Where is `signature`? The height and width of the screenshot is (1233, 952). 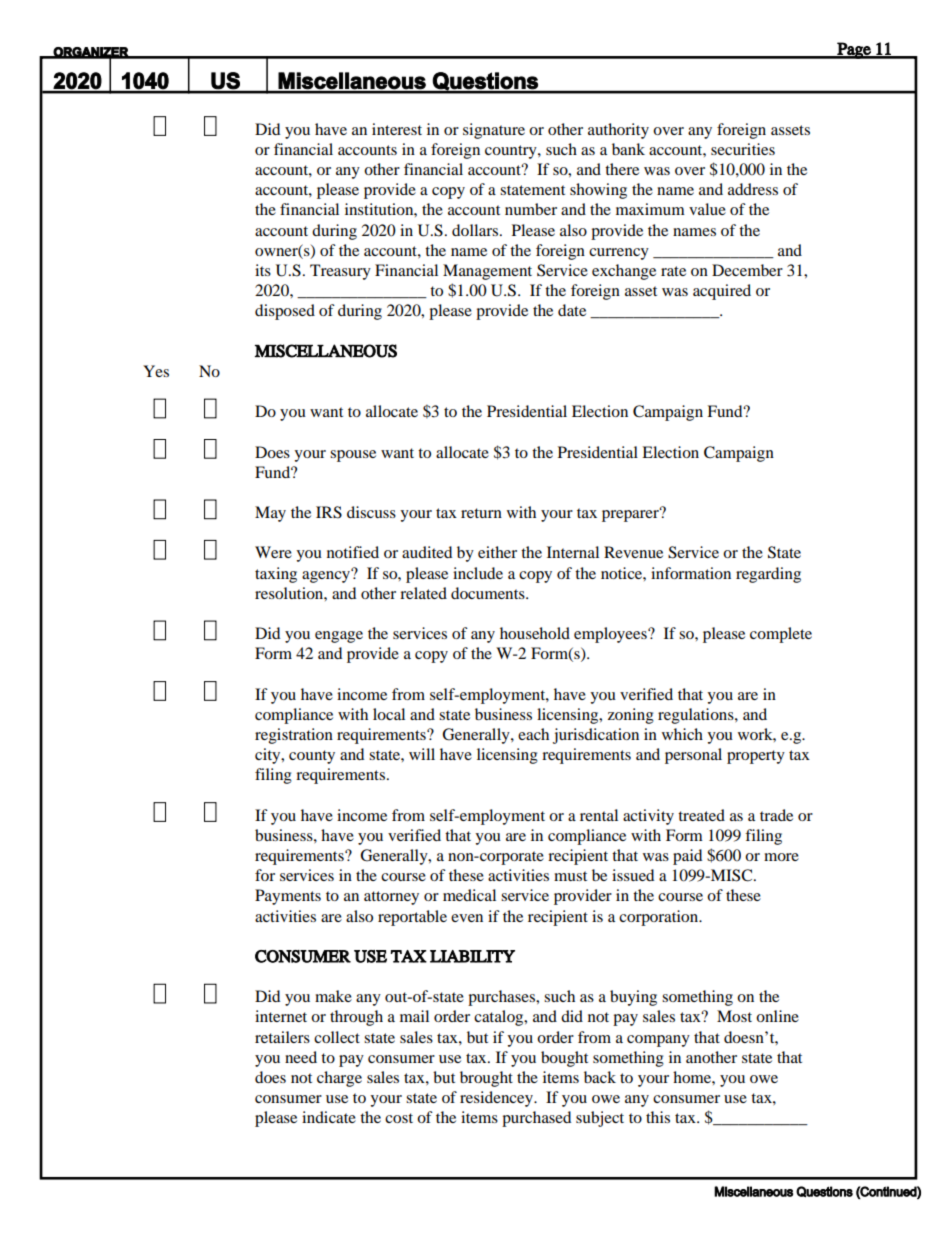
signature is located at coordinates (494, 131).
